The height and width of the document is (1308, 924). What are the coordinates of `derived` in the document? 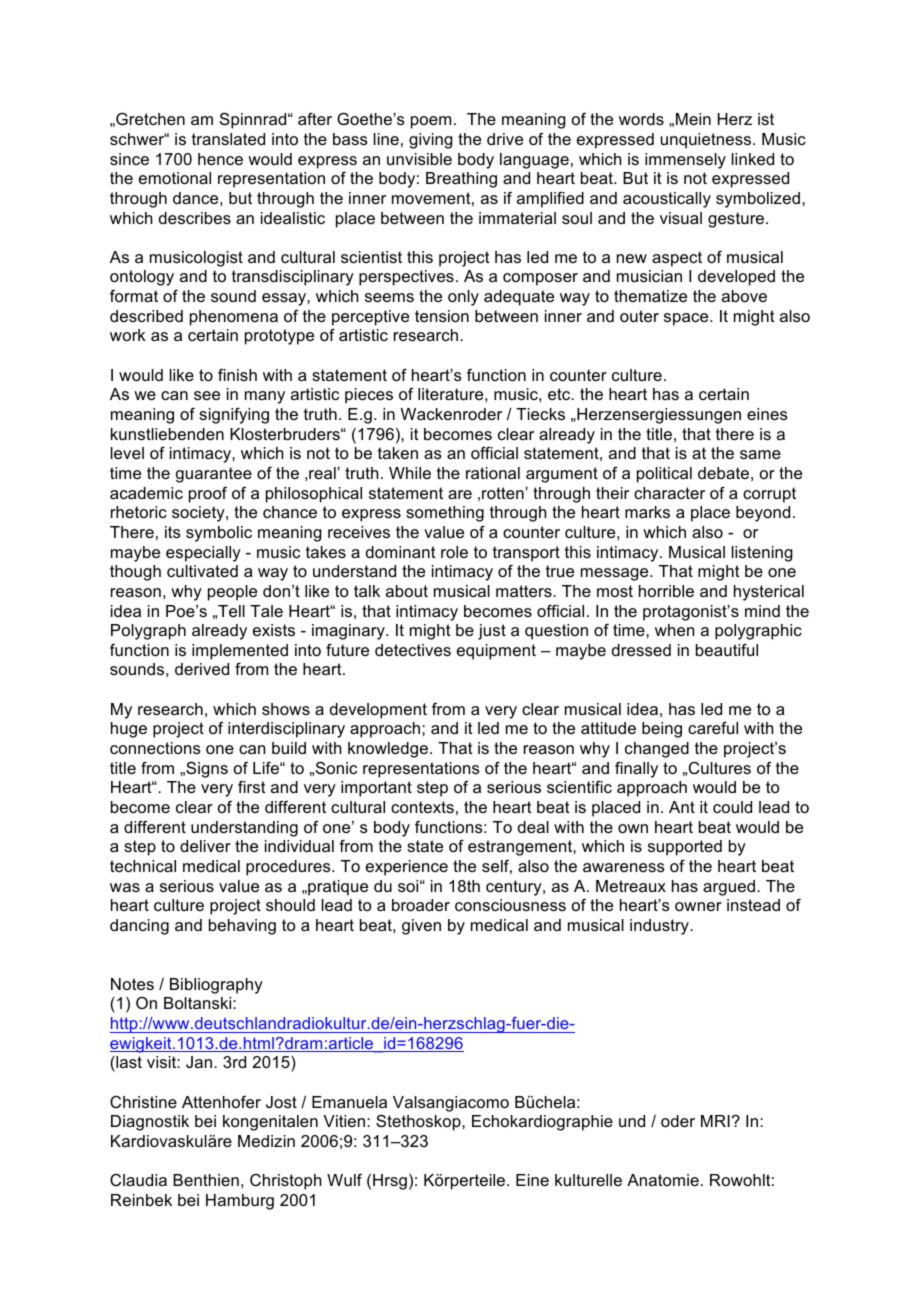 It's located at (202, 669).
